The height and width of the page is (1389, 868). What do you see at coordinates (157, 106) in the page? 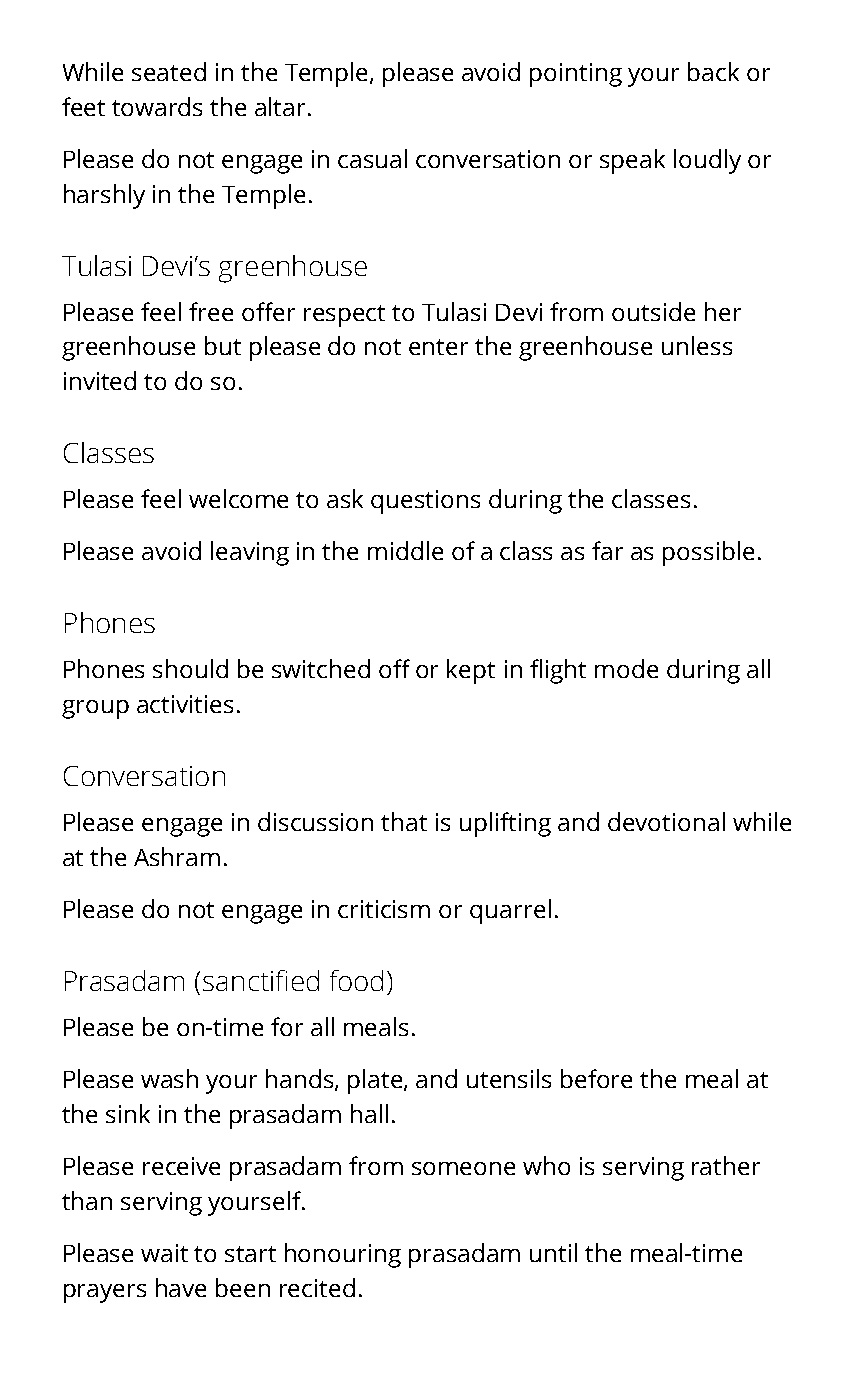
I see `towards` at bounding box center [157, 106].
